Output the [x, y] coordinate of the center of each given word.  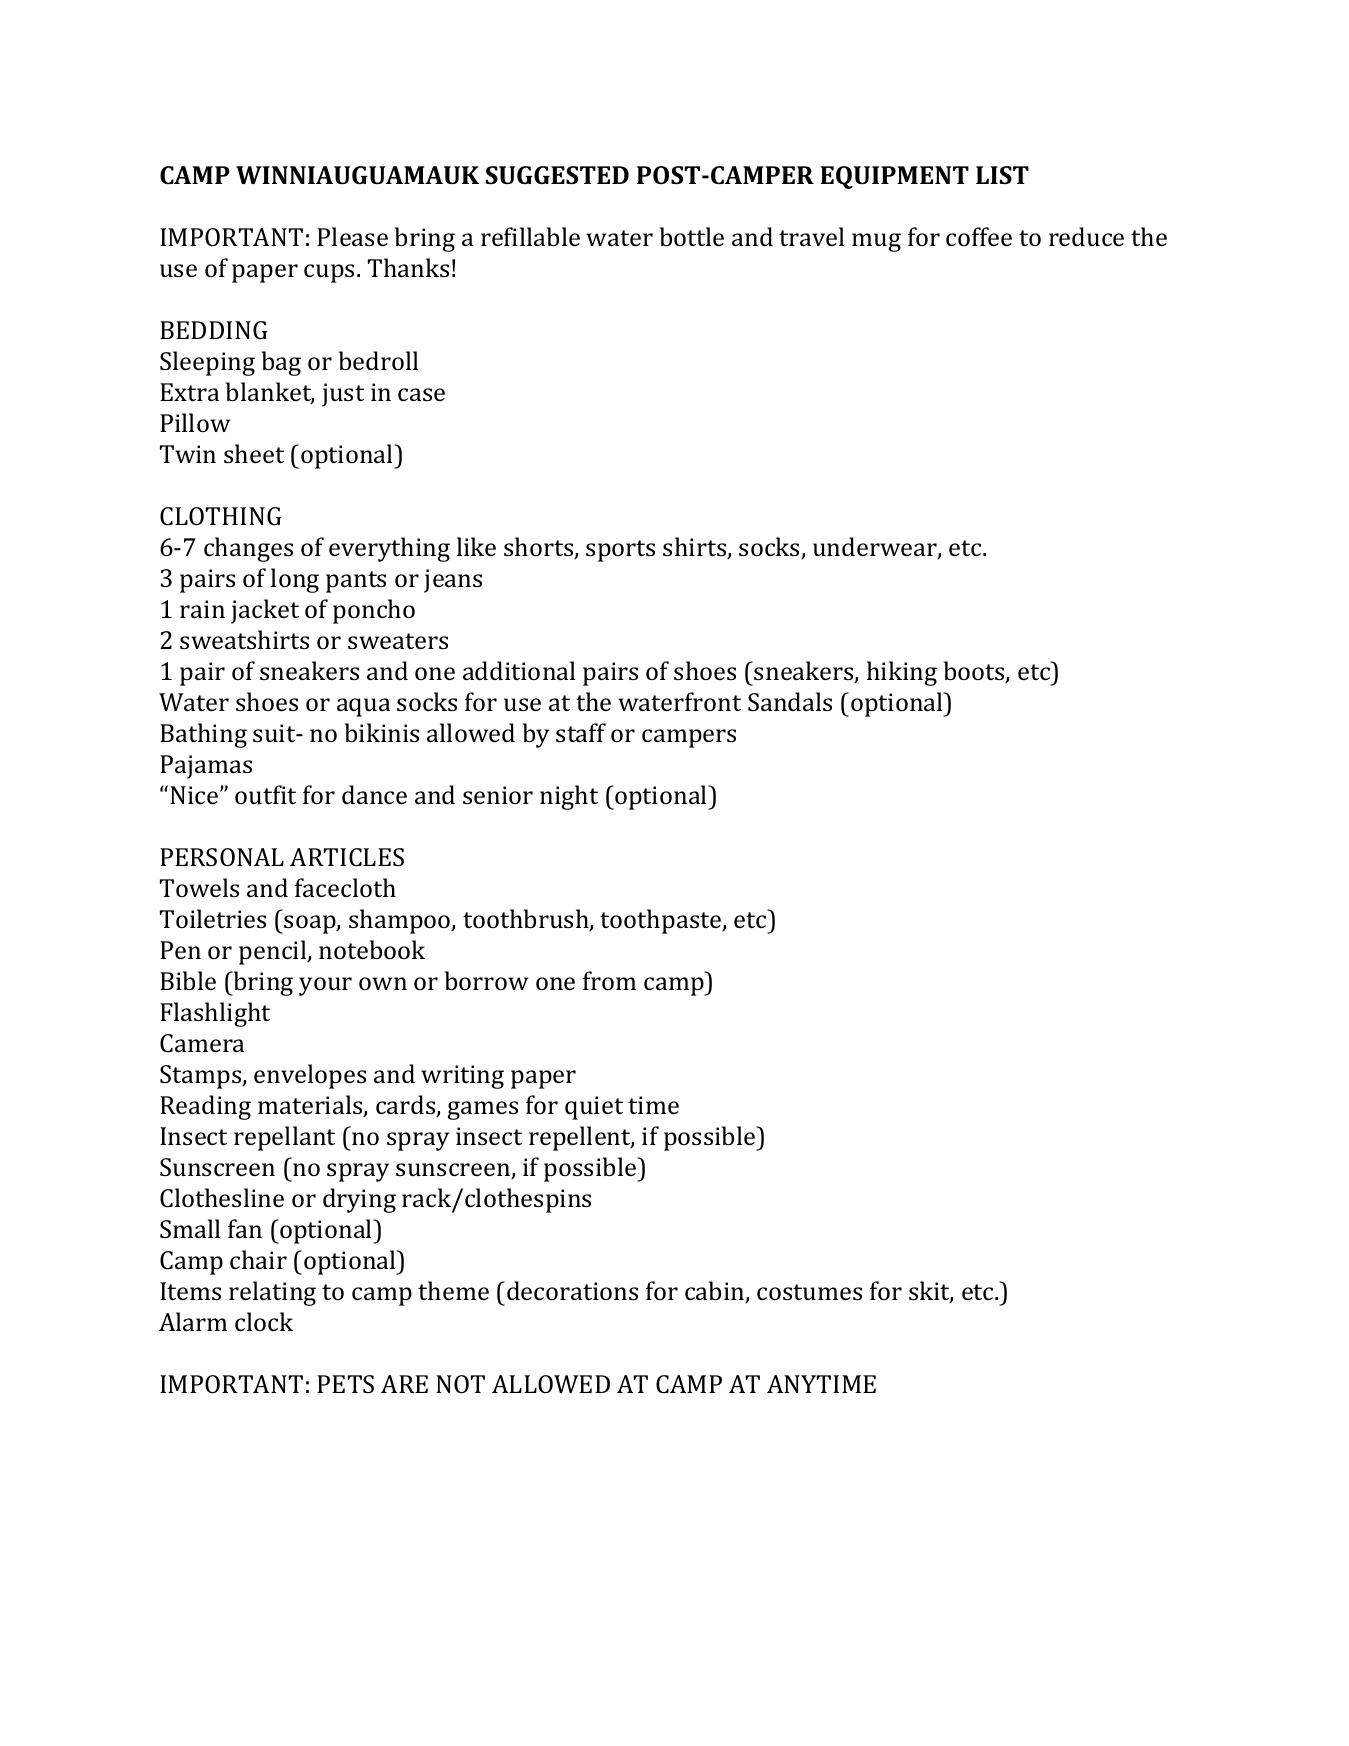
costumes [809, 1292]
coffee [979, 236]
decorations [572, 1290]
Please [352, 236]
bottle [692, 236]
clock [264, 1321]
